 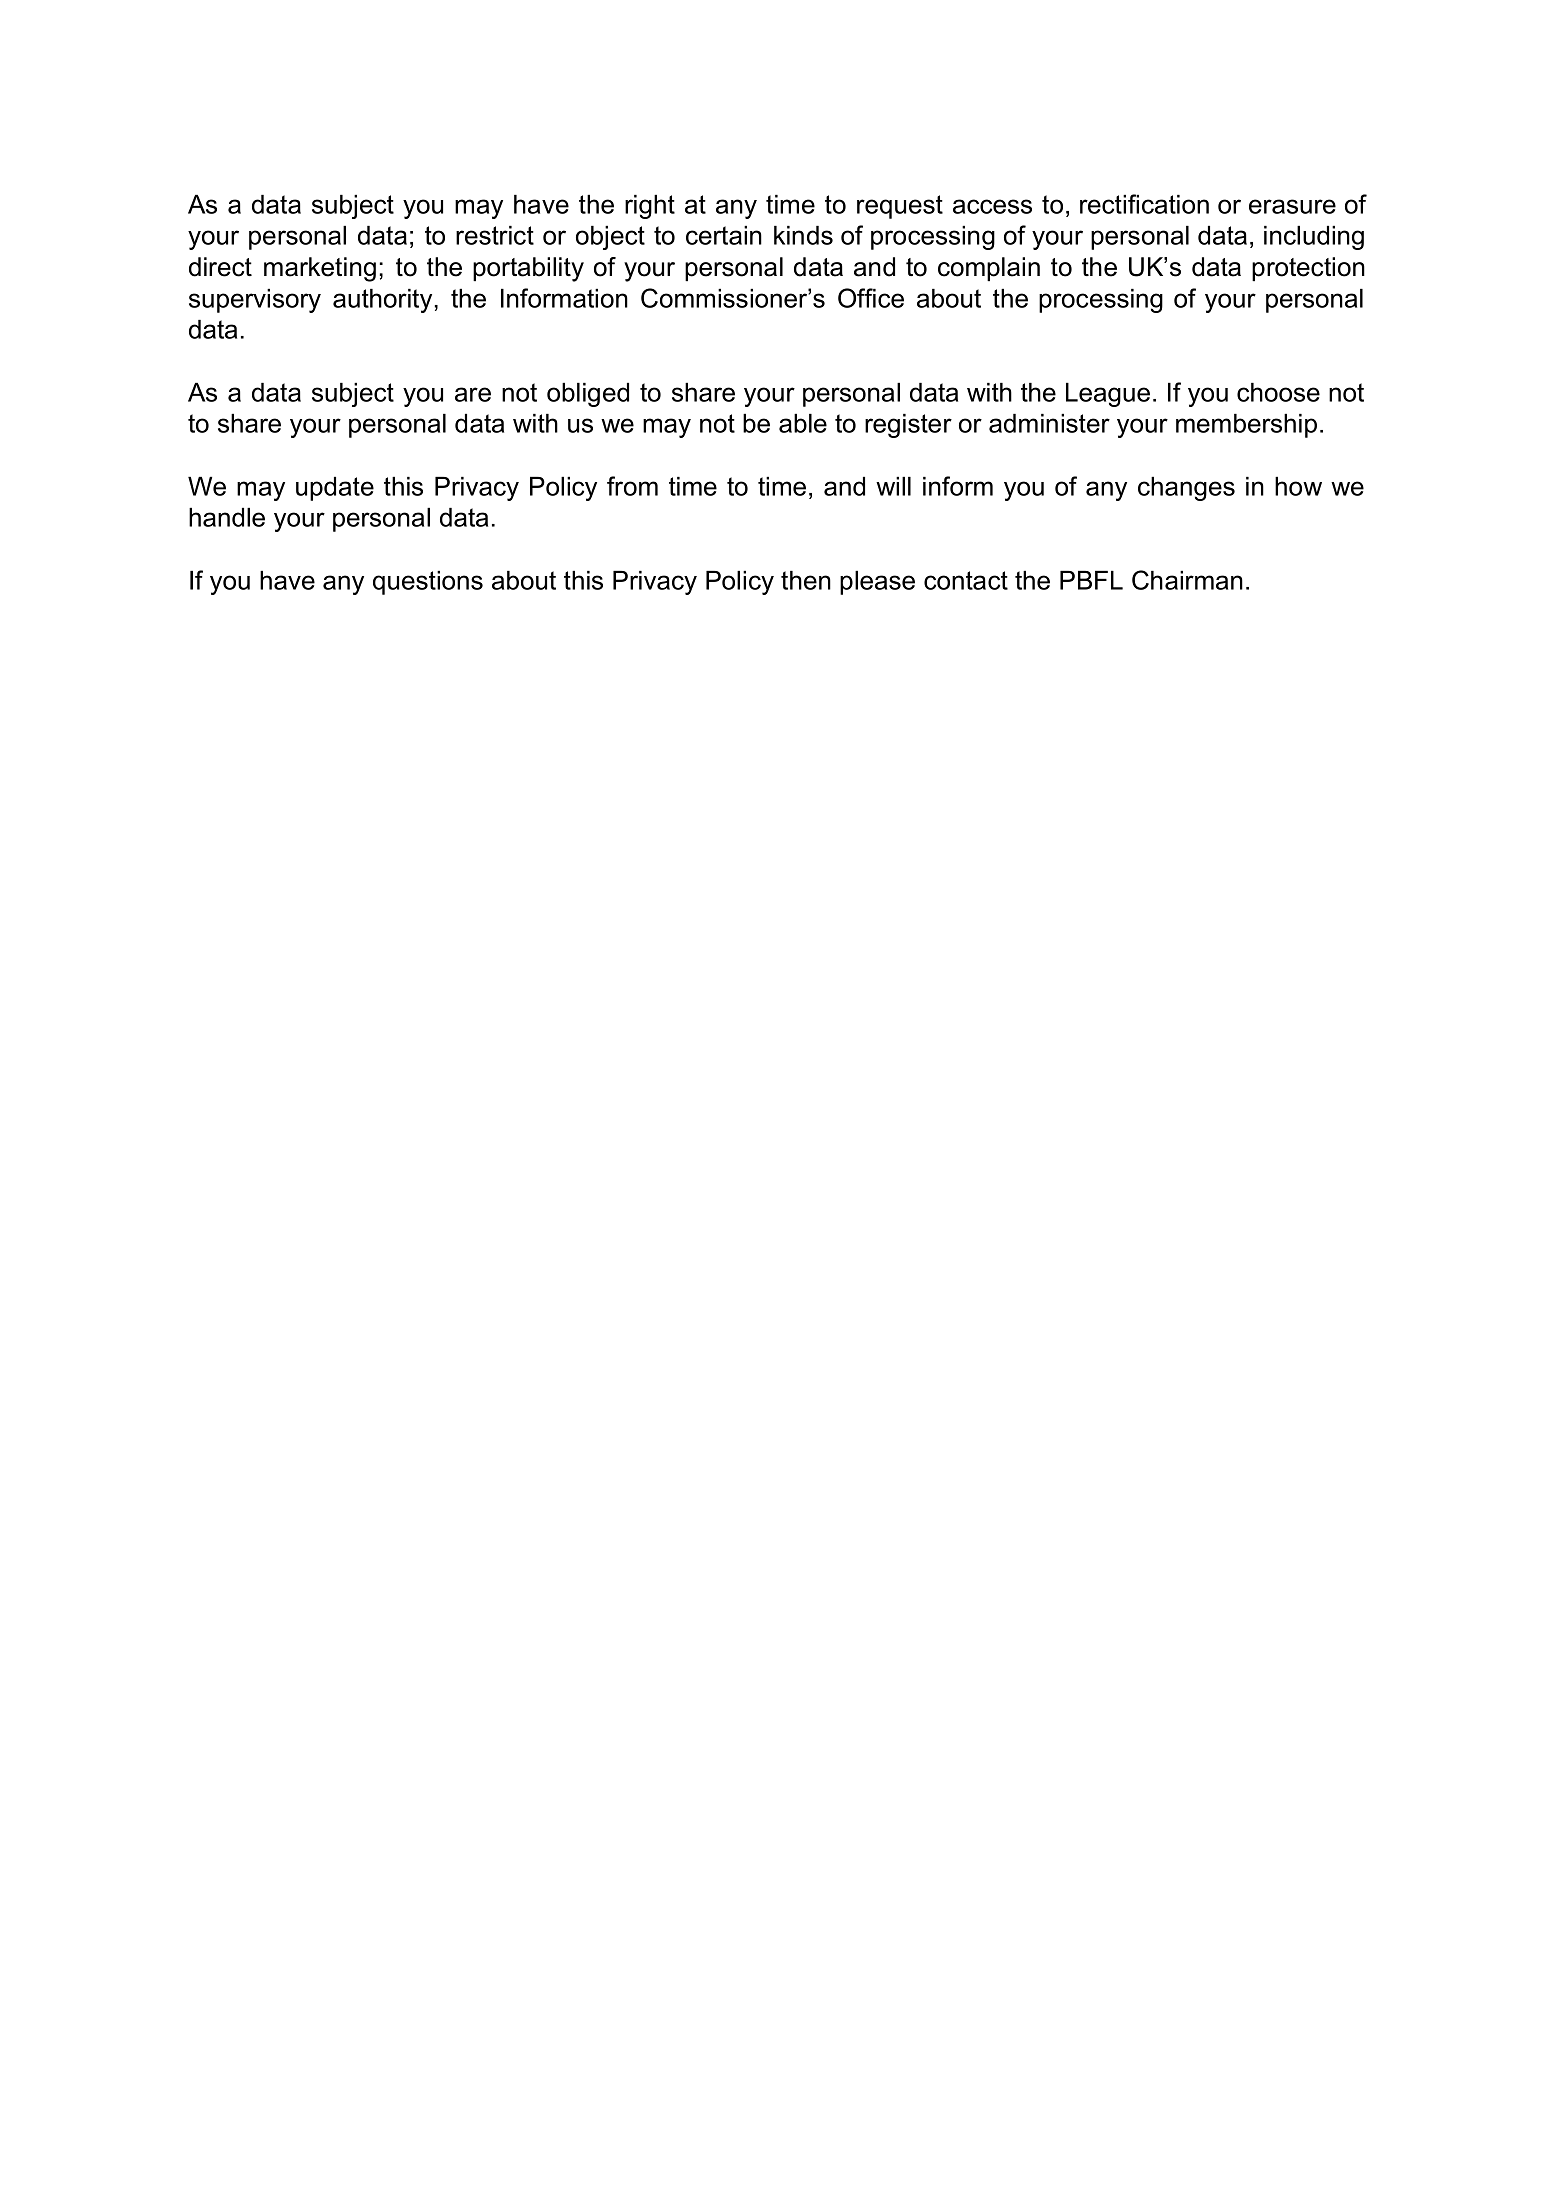 What do you see at coordinates (1187, 580) in the screenshot?
I see `Chairman` at bounding box center [1187, 580].
